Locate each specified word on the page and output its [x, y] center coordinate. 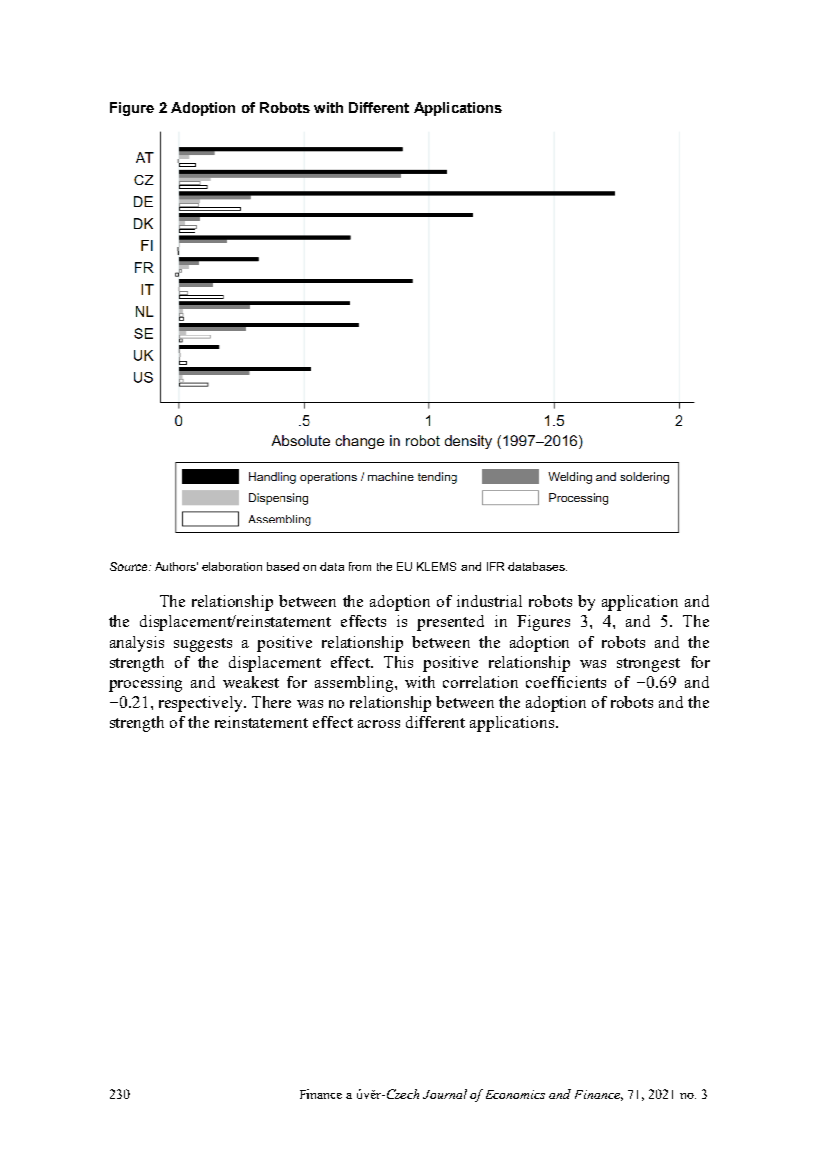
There [271, 702]
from [360, 566]
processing [145, 684]
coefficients [566, 682]
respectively [202, 704]
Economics [515, 1094]
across [379, 724]
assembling [355, 684]
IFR [495, 566]
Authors [176, 566]
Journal [445, 1094]
